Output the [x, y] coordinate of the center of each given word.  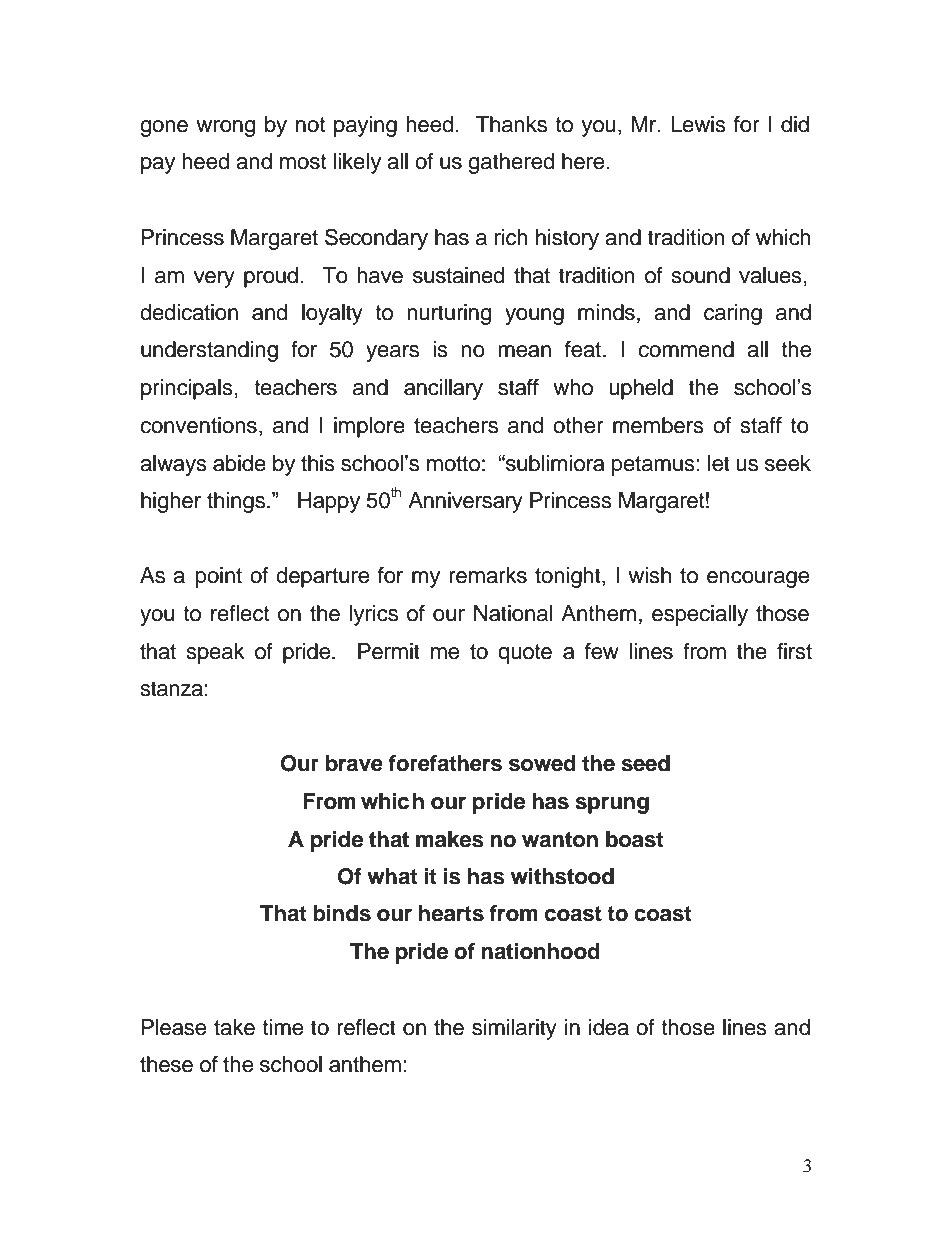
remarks [488, 575]
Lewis [698, 124]
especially [700, 615]
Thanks [511, 124]
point [219, 577]
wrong [225, 128]
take [234, 1027]
